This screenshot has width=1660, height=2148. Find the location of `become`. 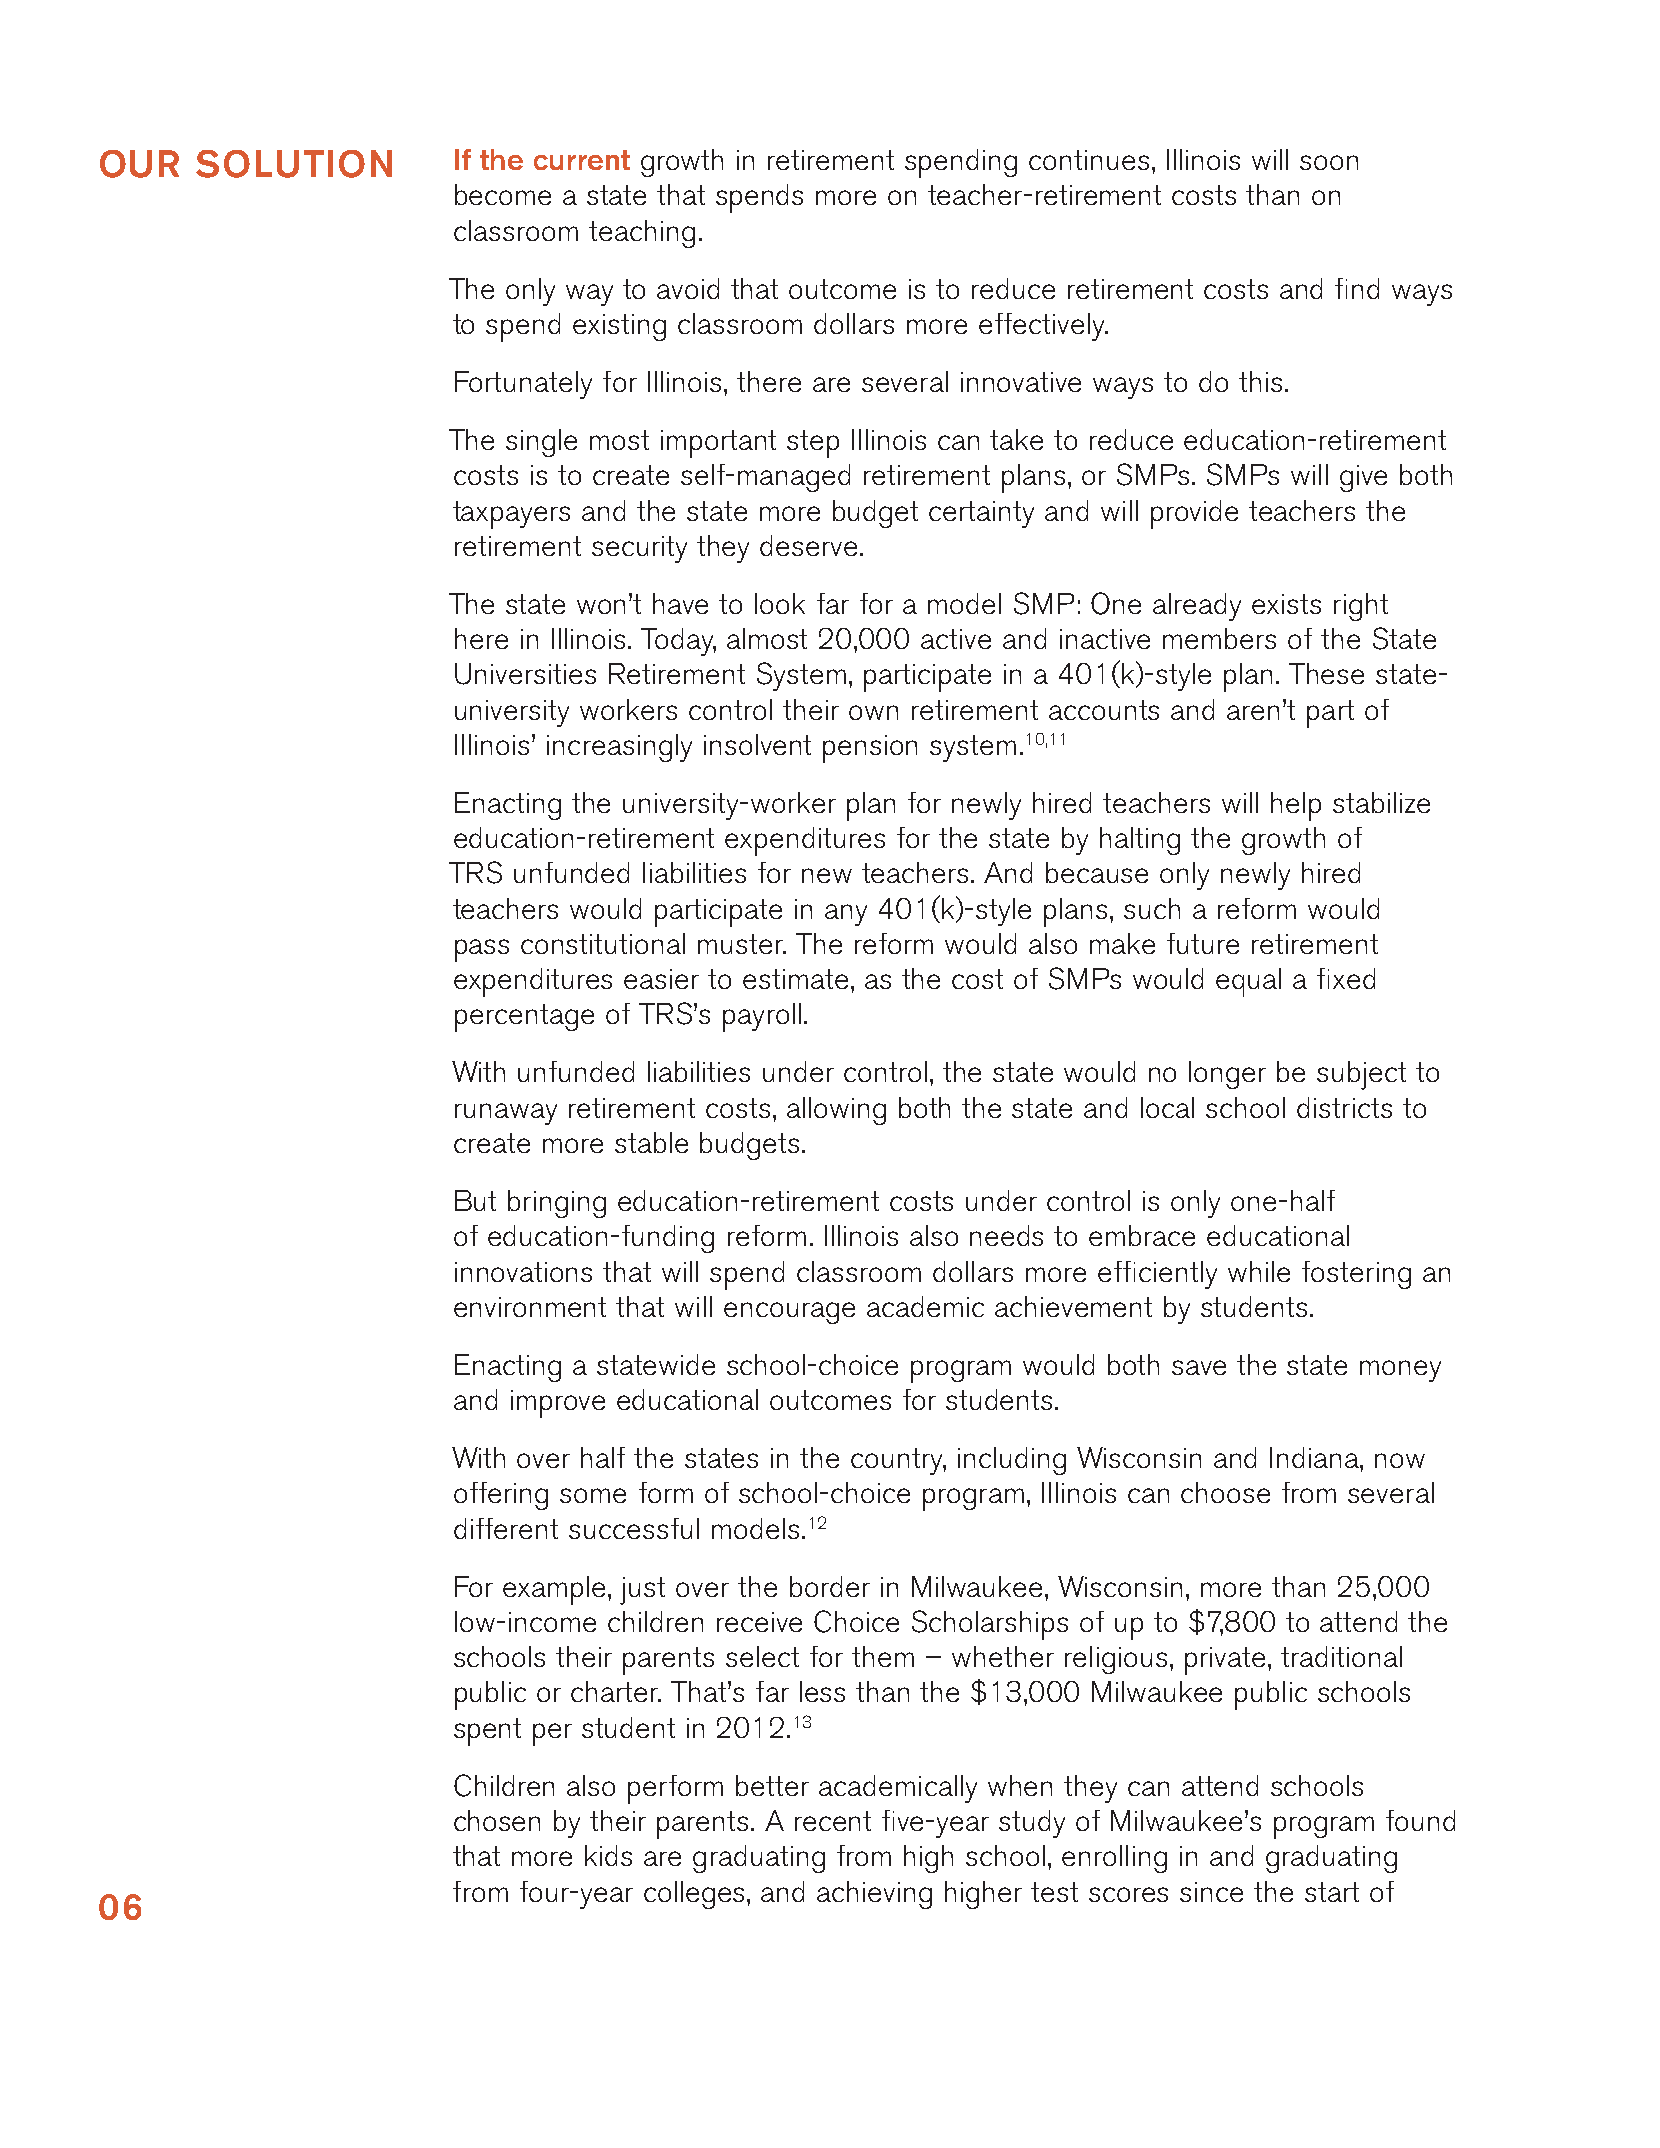

become is located at coordinates (503, 194).
